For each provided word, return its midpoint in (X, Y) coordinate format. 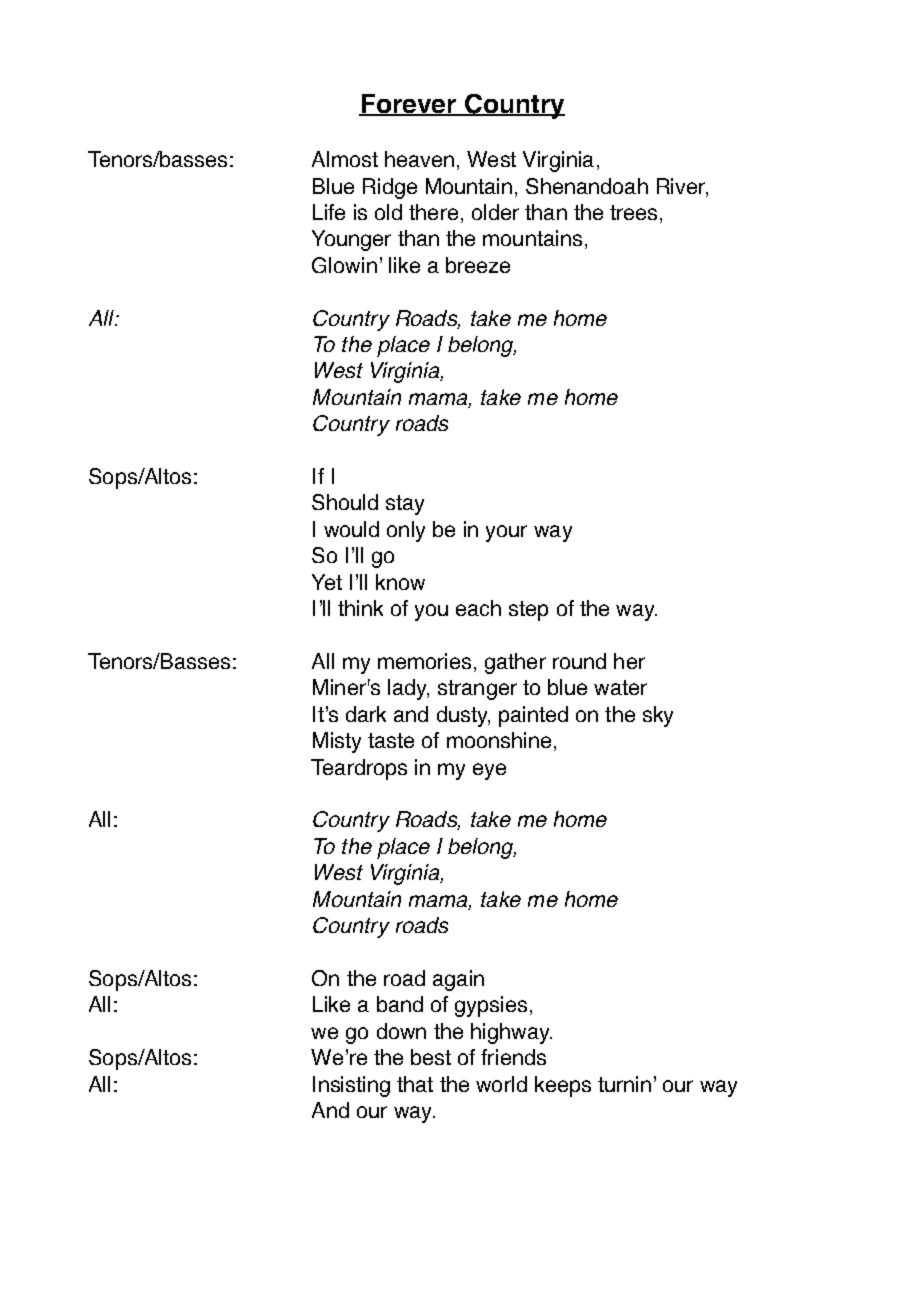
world (501, 1084)
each (478, 608)
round (579, 661)
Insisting (351, 1086)
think (360, 608)
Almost (345, 159)
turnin (624, 1084)
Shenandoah (587, 186)
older (495, 212)
